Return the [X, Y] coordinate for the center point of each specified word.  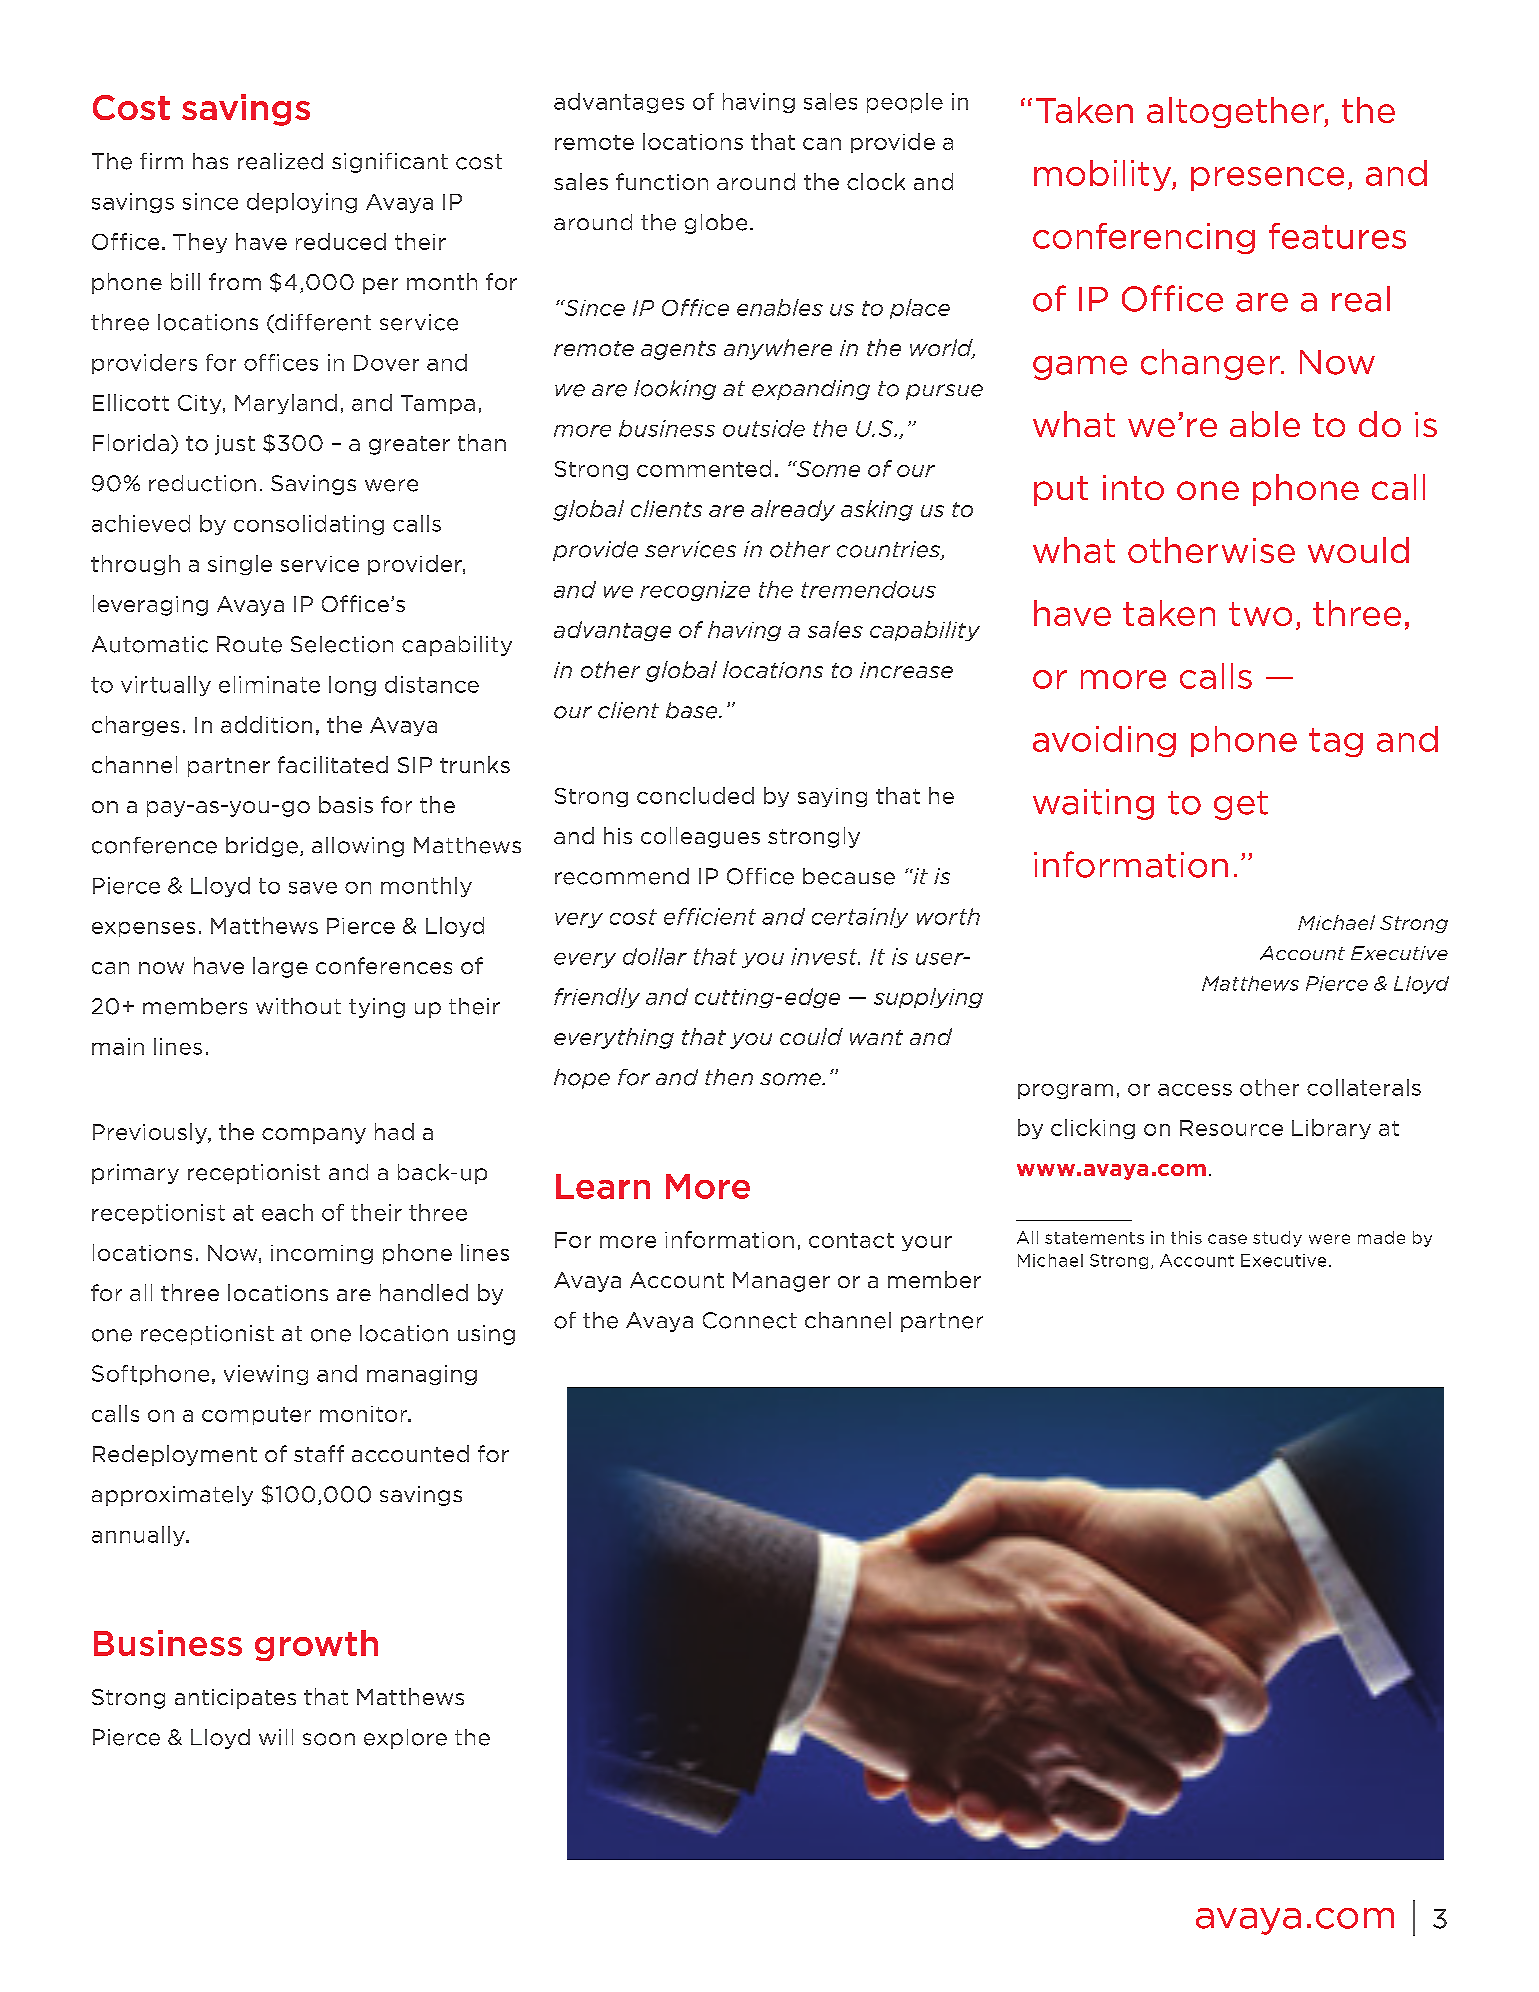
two [1260, 614]
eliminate [269, 684]
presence [1267, 179]
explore [405, 1739]
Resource [1231, 1128]
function [662, 181]
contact [851, 1240]
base [693, 710]
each [287, 1212]
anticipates [235, 1699]
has [210, 161]
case [1227, 1239]
